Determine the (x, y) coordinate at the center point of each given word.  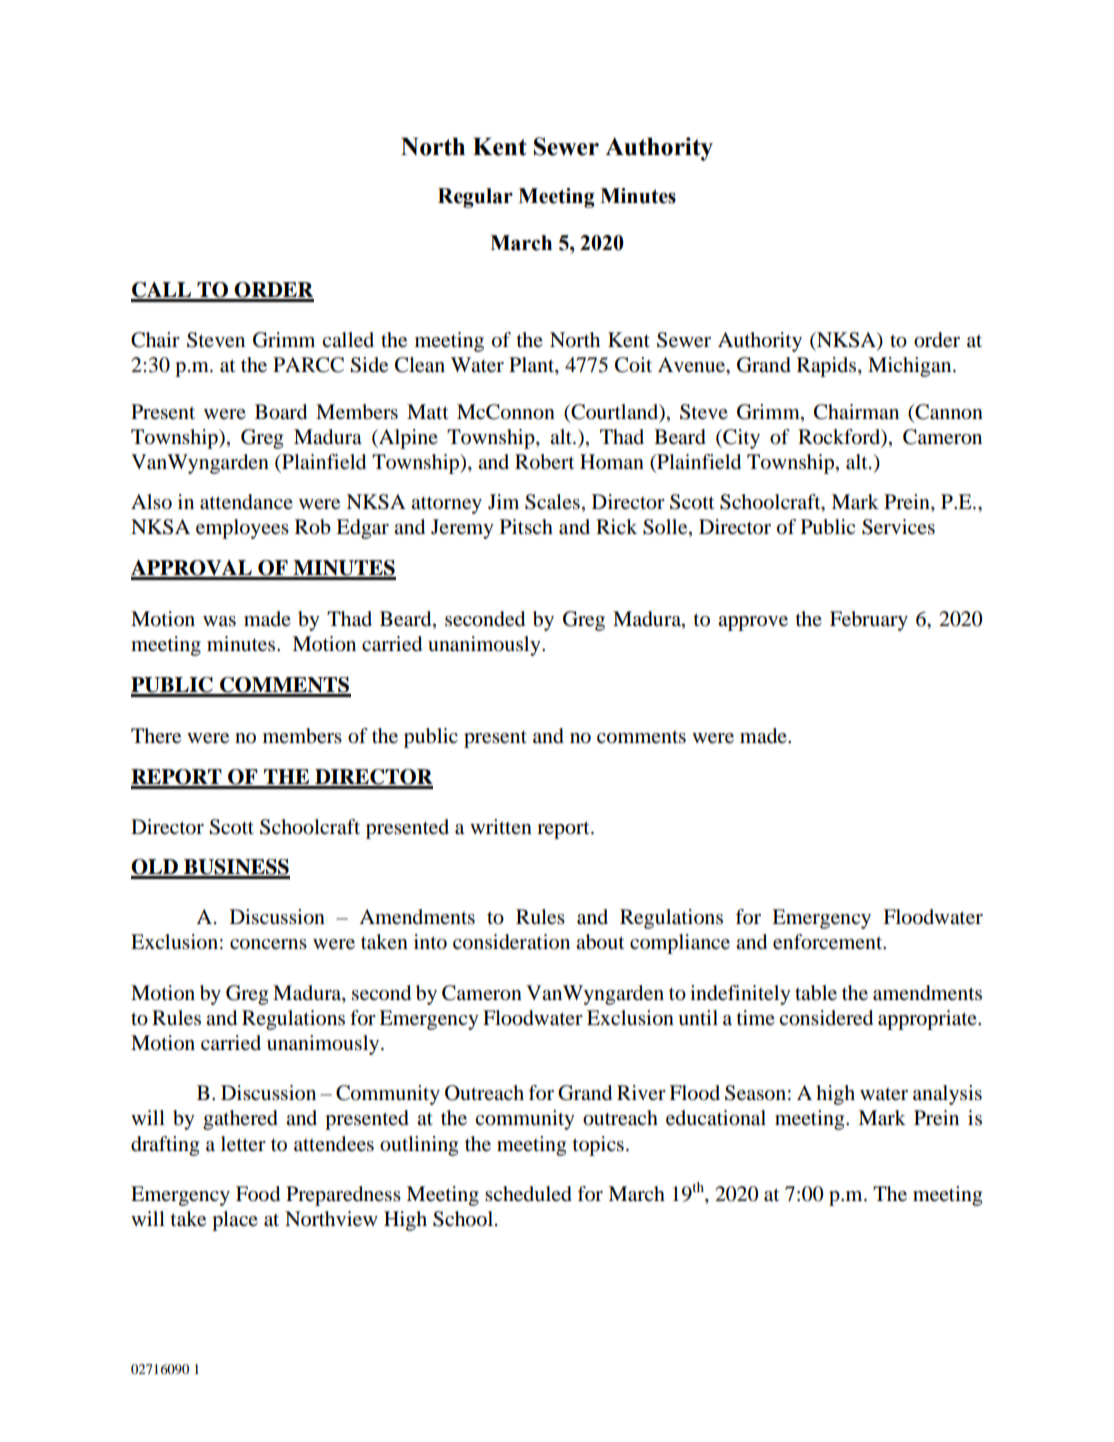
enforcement (829, 942)
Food (258, 1194)
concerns (268, 944)
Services (898, 527)
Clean (420, 365)
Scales (552, 502)
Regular (475, 198)
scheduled (528, 1194)
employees (242, 529)
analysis (947, 1095)
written (501, 826)
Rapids (828, 367)
